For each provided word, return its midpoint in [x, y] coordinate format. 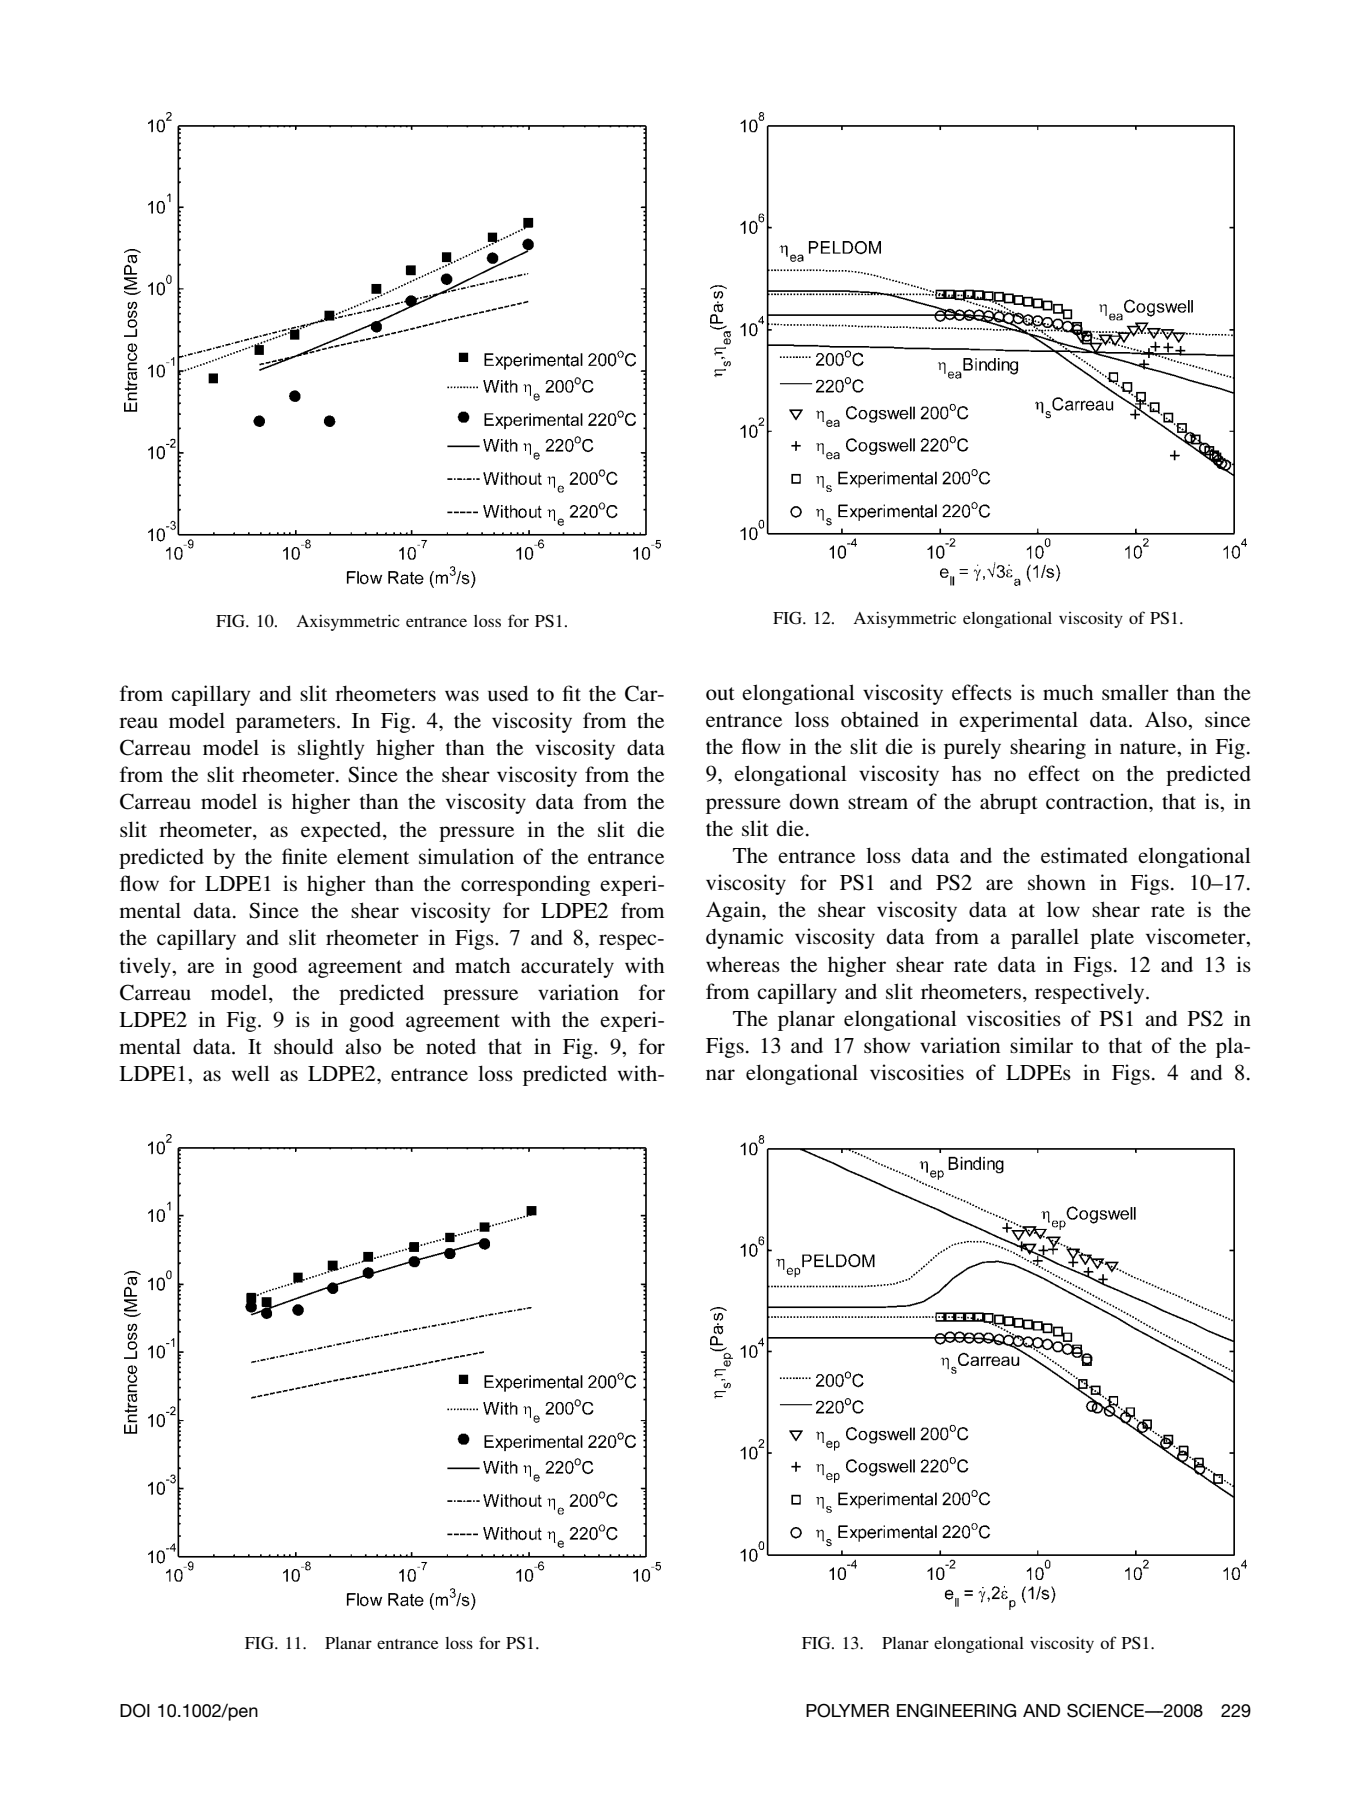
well [251, 1073]
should [303, 1046]
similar [1041, 1045]
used [508, 693]
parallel [1045, 938]
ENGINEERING [956, 1710]
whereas [743, 964]
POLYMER [847, 1710]
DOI [135, 1710]
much [1068, 692]
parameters [285, 724]
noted [451, 1046]
